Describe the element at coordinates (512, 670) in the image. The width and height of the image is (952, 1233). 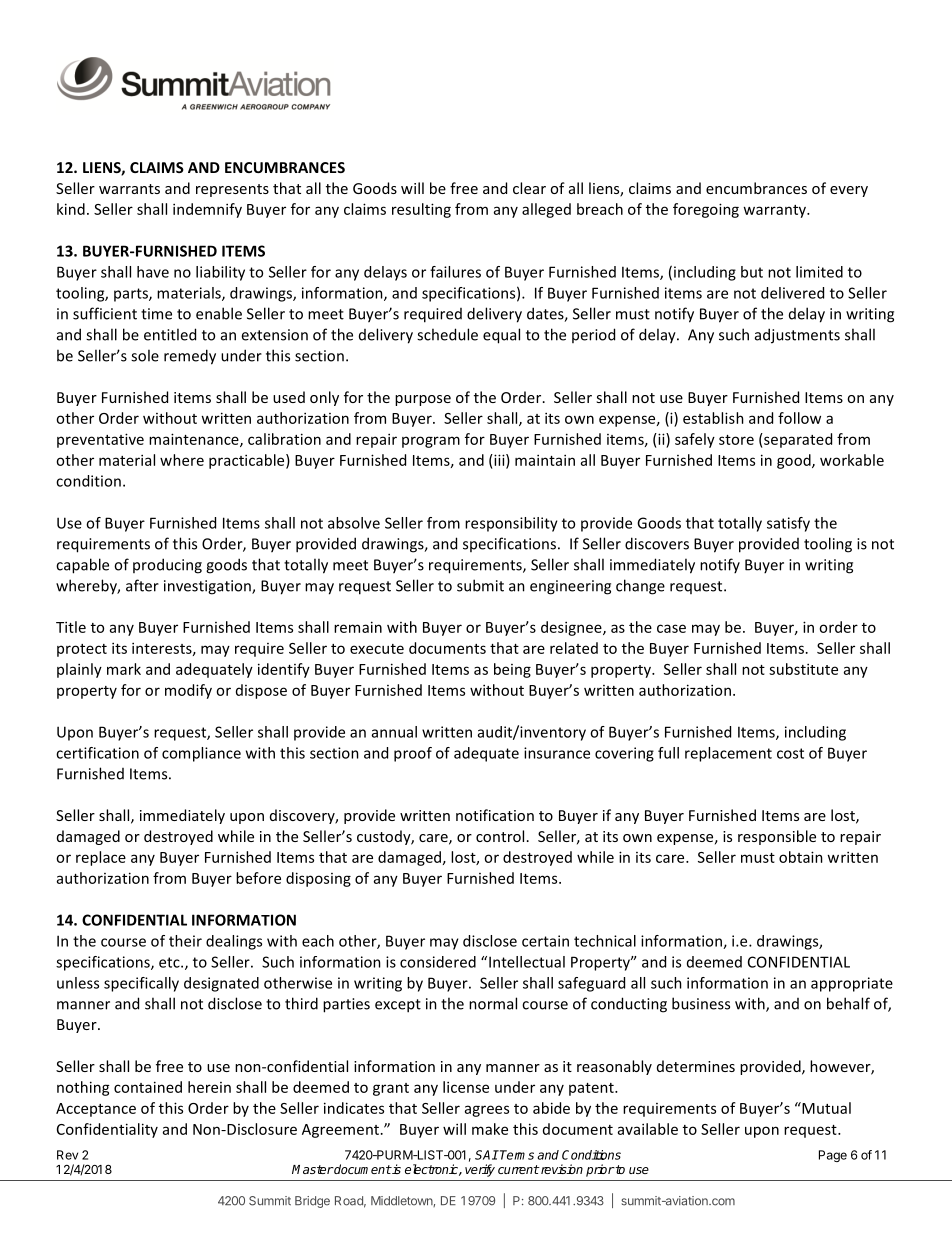
I see `being` at that location.
